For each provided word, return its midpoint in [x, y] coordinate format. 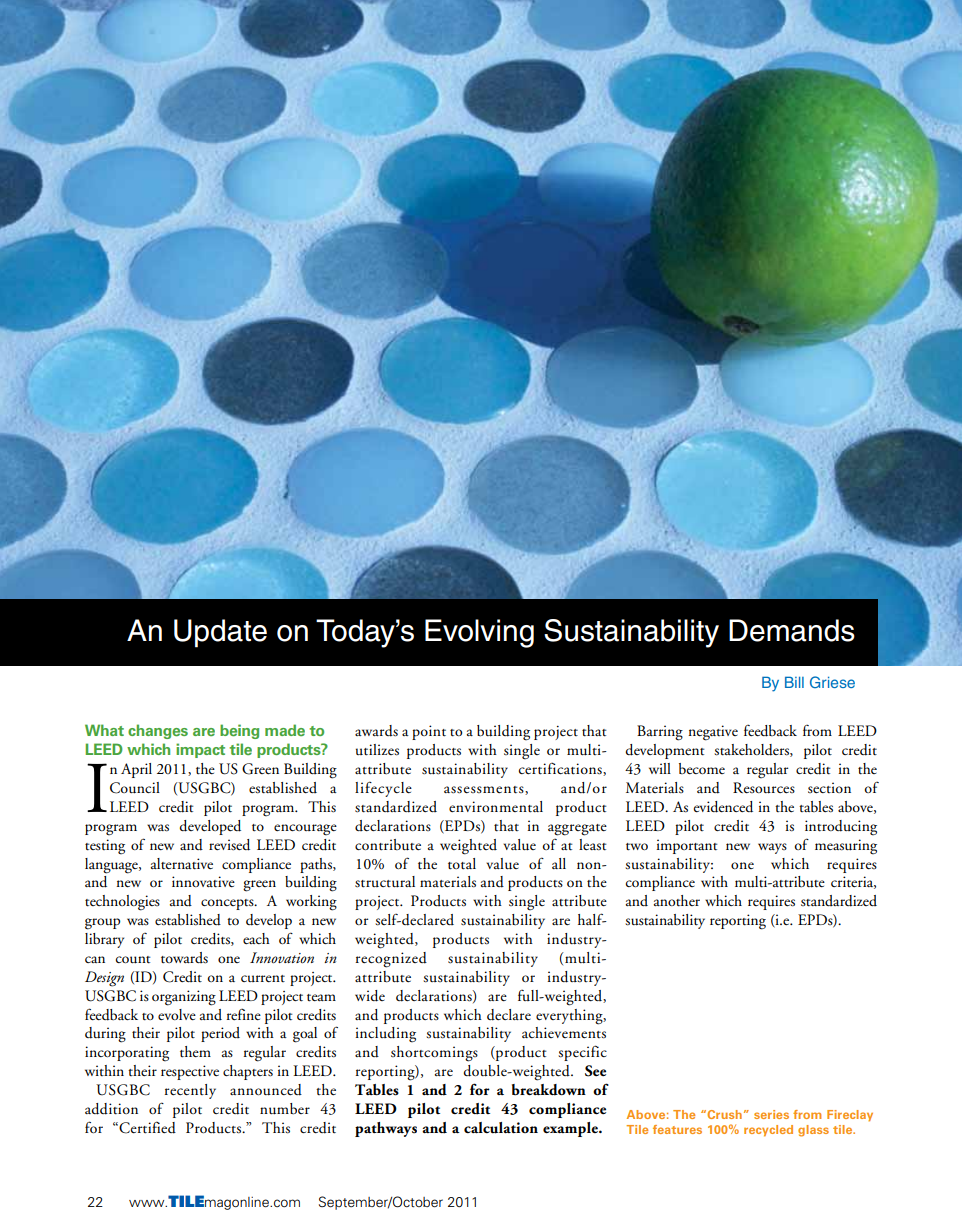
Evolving [479, 633]
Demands [792, 630]
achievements [564, 1033]
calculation [501, 1128]
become [702, 768]
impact [200, 750]
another [677, 901]
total [462, 864]
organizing [184, 998]
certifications [561, 769]
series [771, 1114]
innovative [203, 882]
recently [190, 1091]
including [385, 1035]
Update [220, 633]
